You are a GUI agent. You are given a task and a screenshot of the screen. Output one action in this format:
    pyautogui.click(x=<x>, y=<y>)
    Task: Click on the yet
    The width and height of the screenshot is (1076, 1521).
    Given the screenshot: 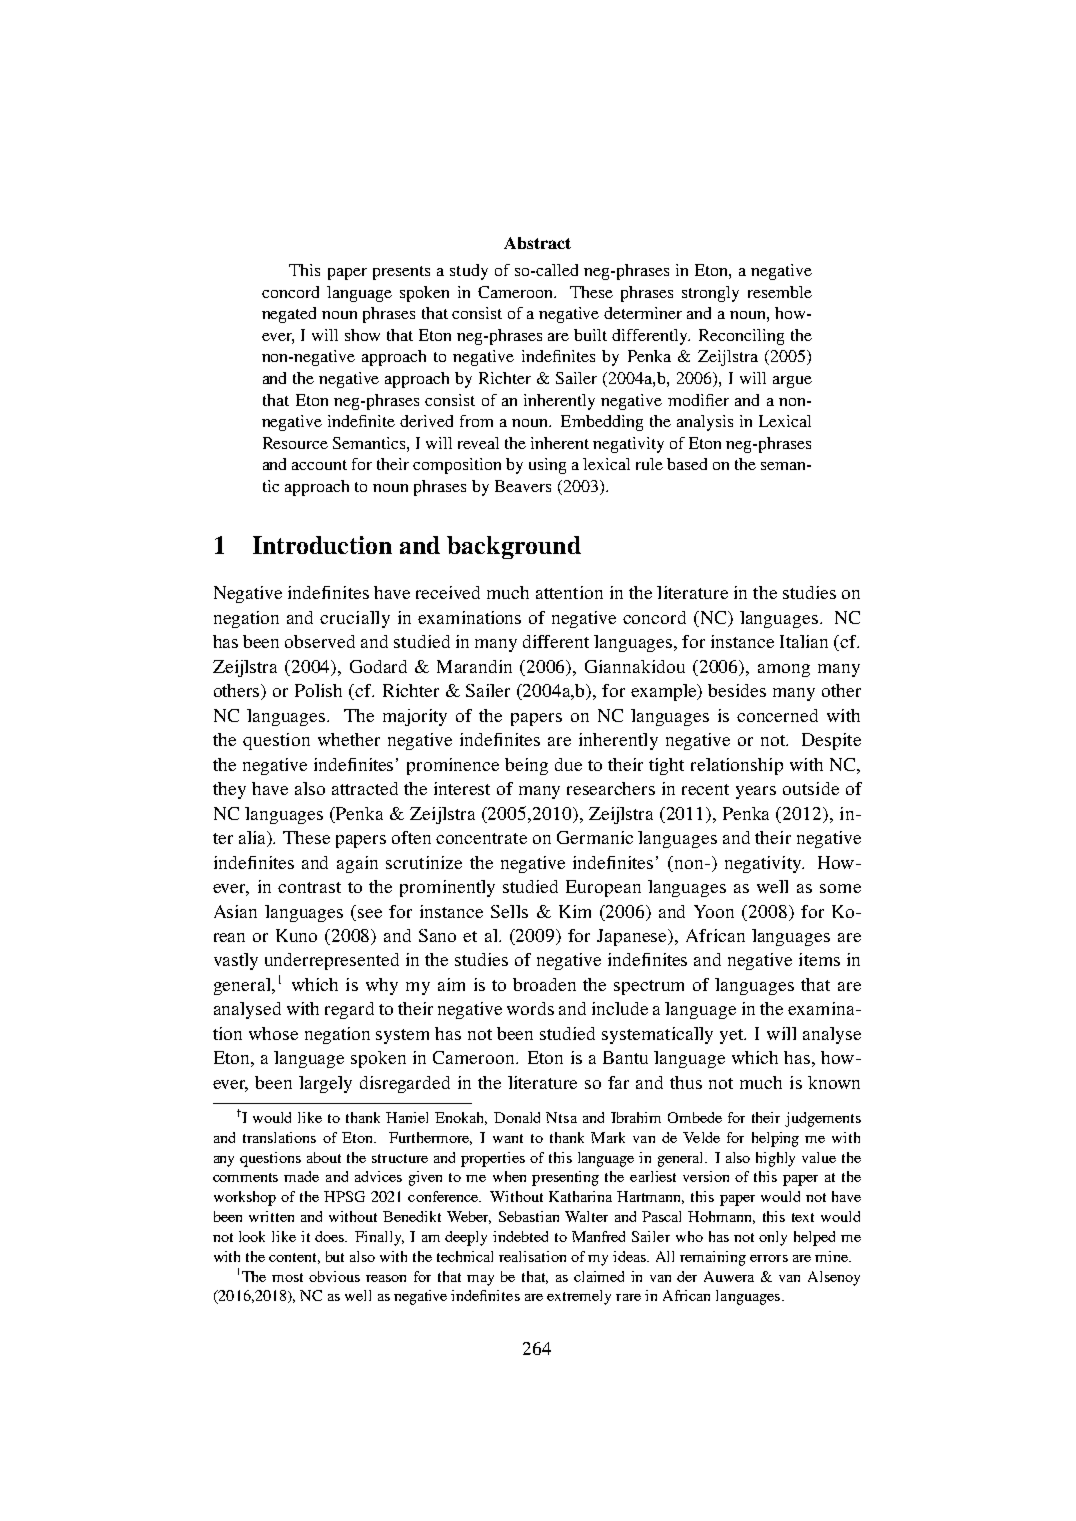 What is the action you would take?
    pyautogui.click(x=733, y=1036)
